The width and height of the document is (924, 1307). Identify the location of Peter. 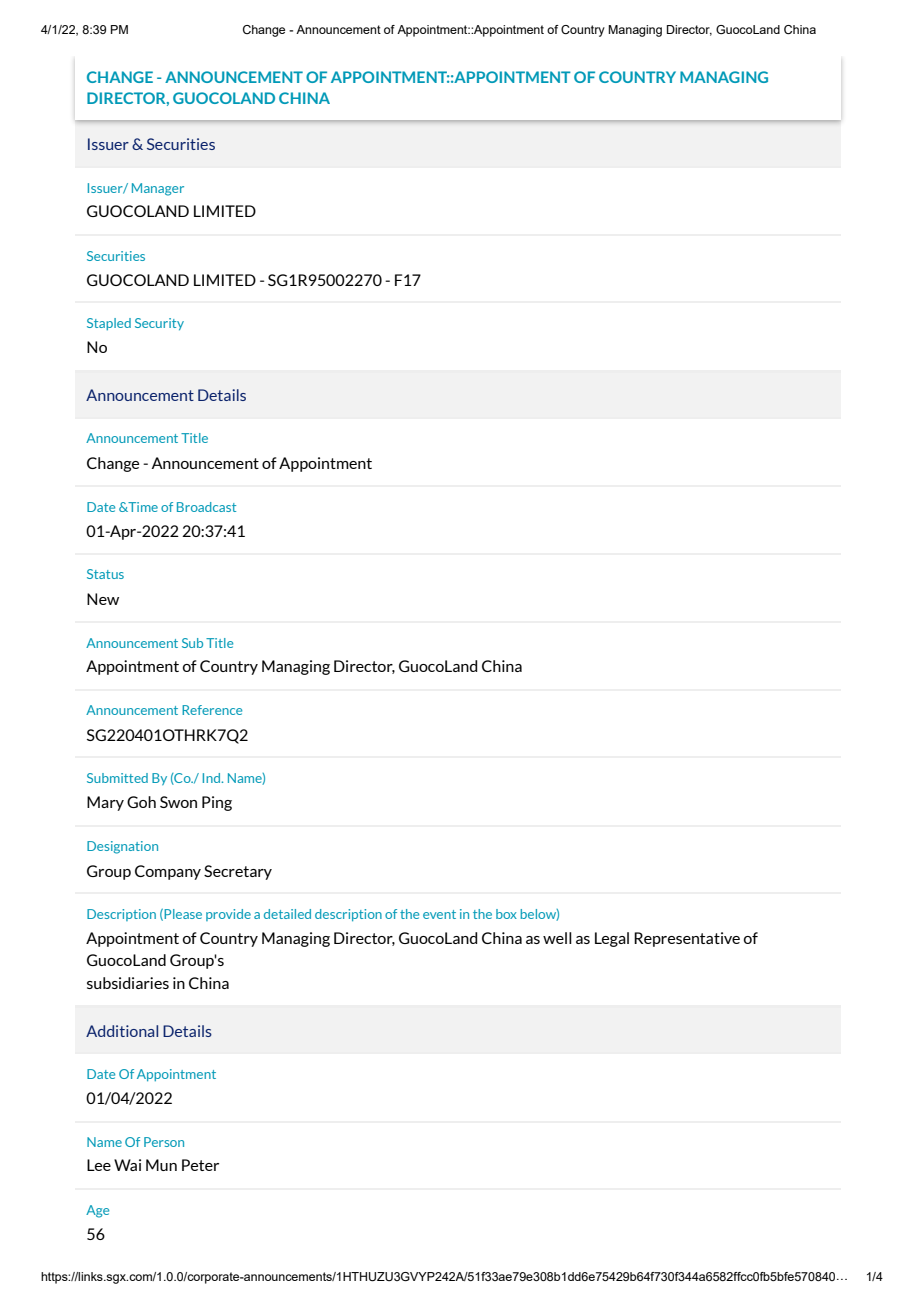
(200, 1165).
